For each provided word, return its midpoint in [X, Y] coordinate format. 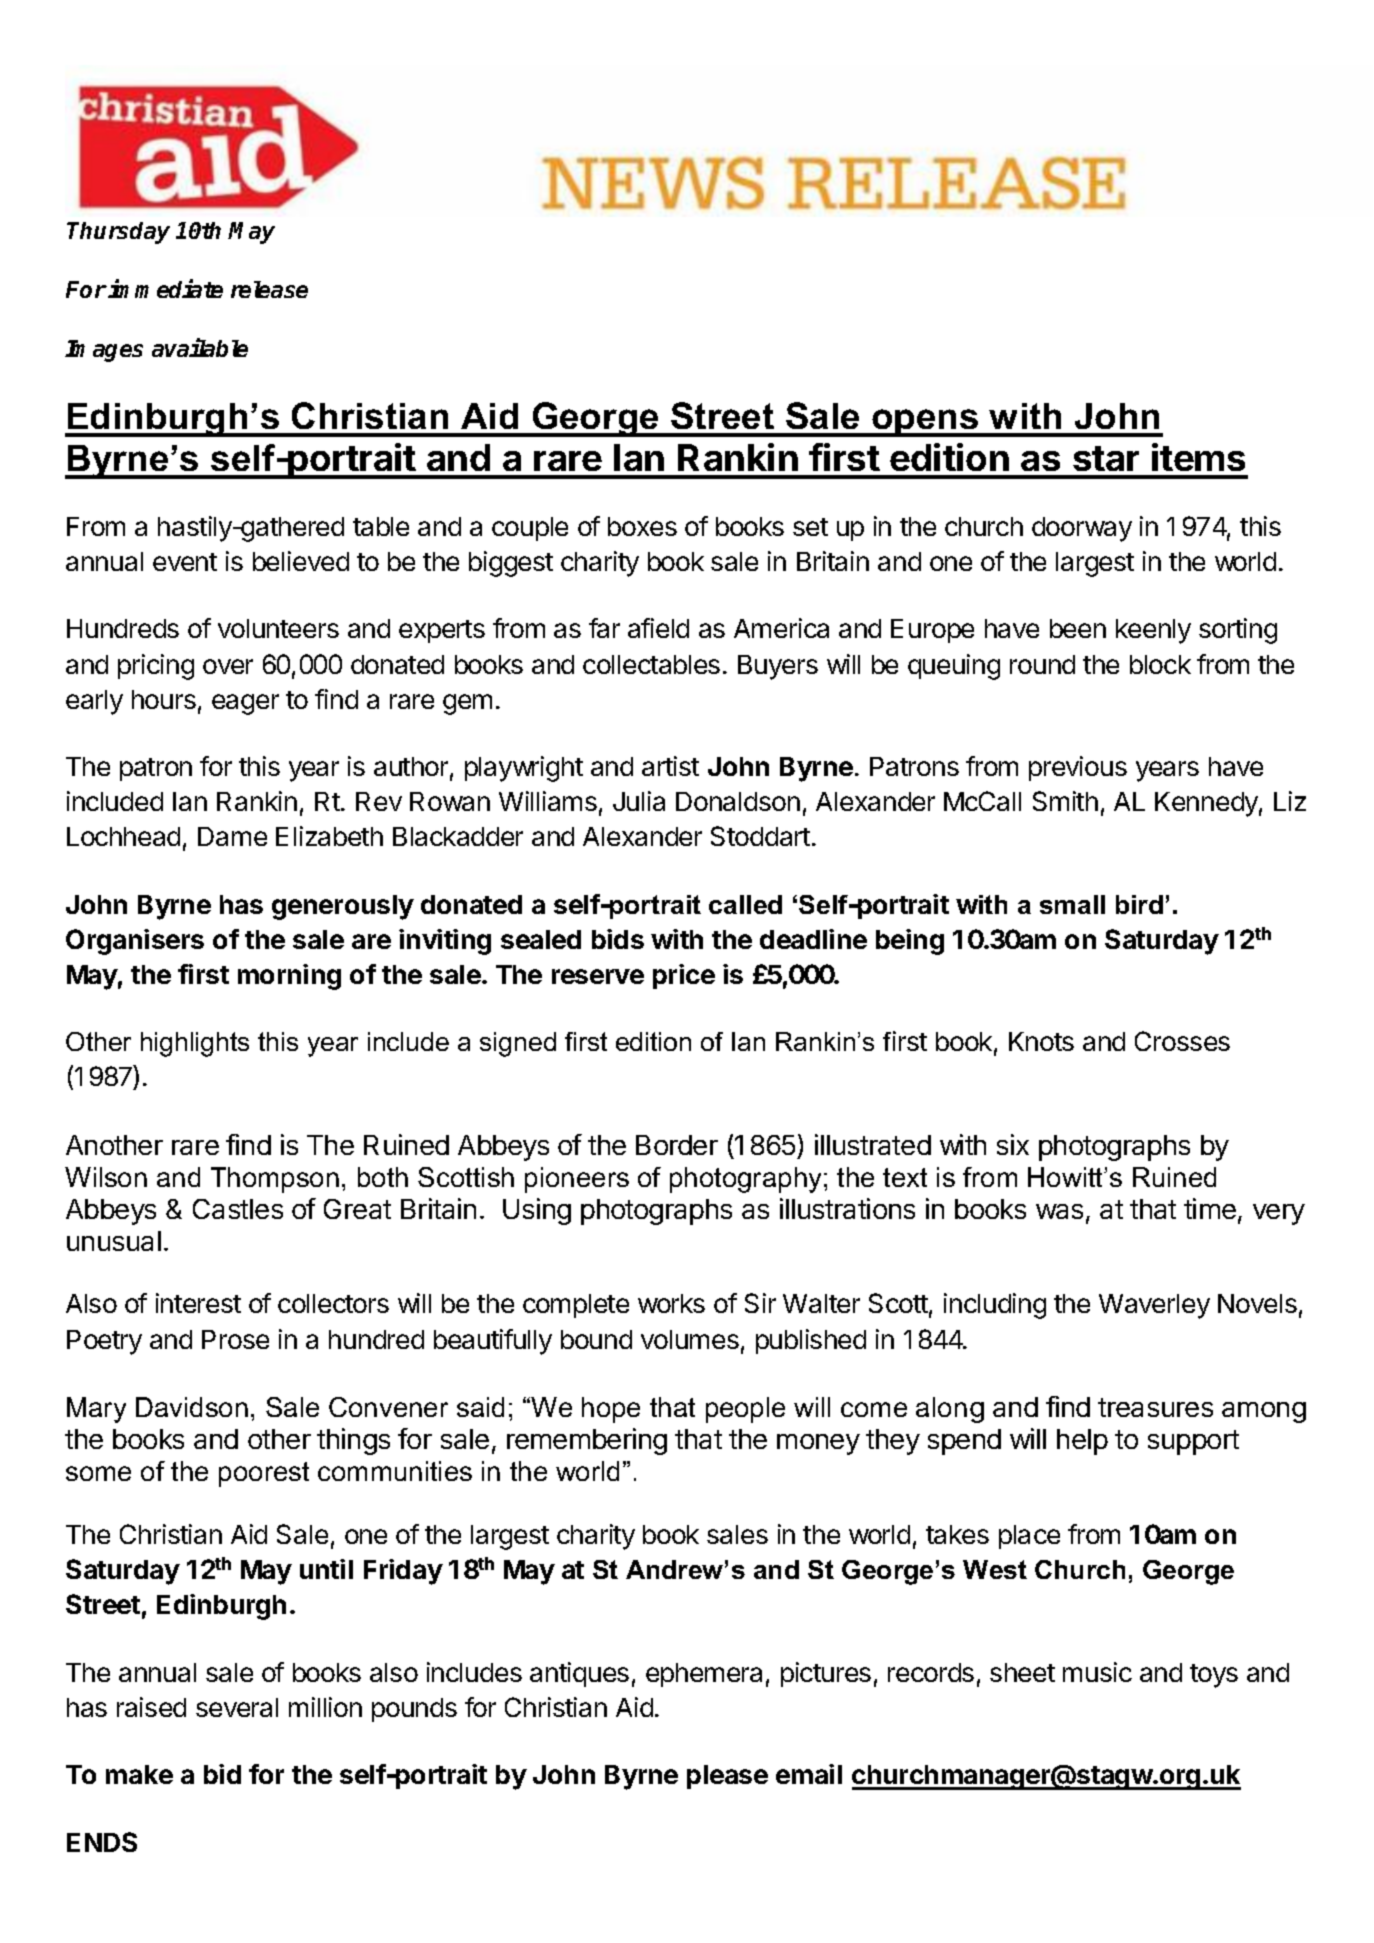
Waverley [1154, 1306]
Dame [232, 836]
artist [670, 766]
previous [1078, 768]
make [139, 1774]
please [727, 1777]
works [671, 1303]
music [1097, 1672]
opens [925, 423]
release [269, 289]
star [1106, 458]
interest [198, 1303]
